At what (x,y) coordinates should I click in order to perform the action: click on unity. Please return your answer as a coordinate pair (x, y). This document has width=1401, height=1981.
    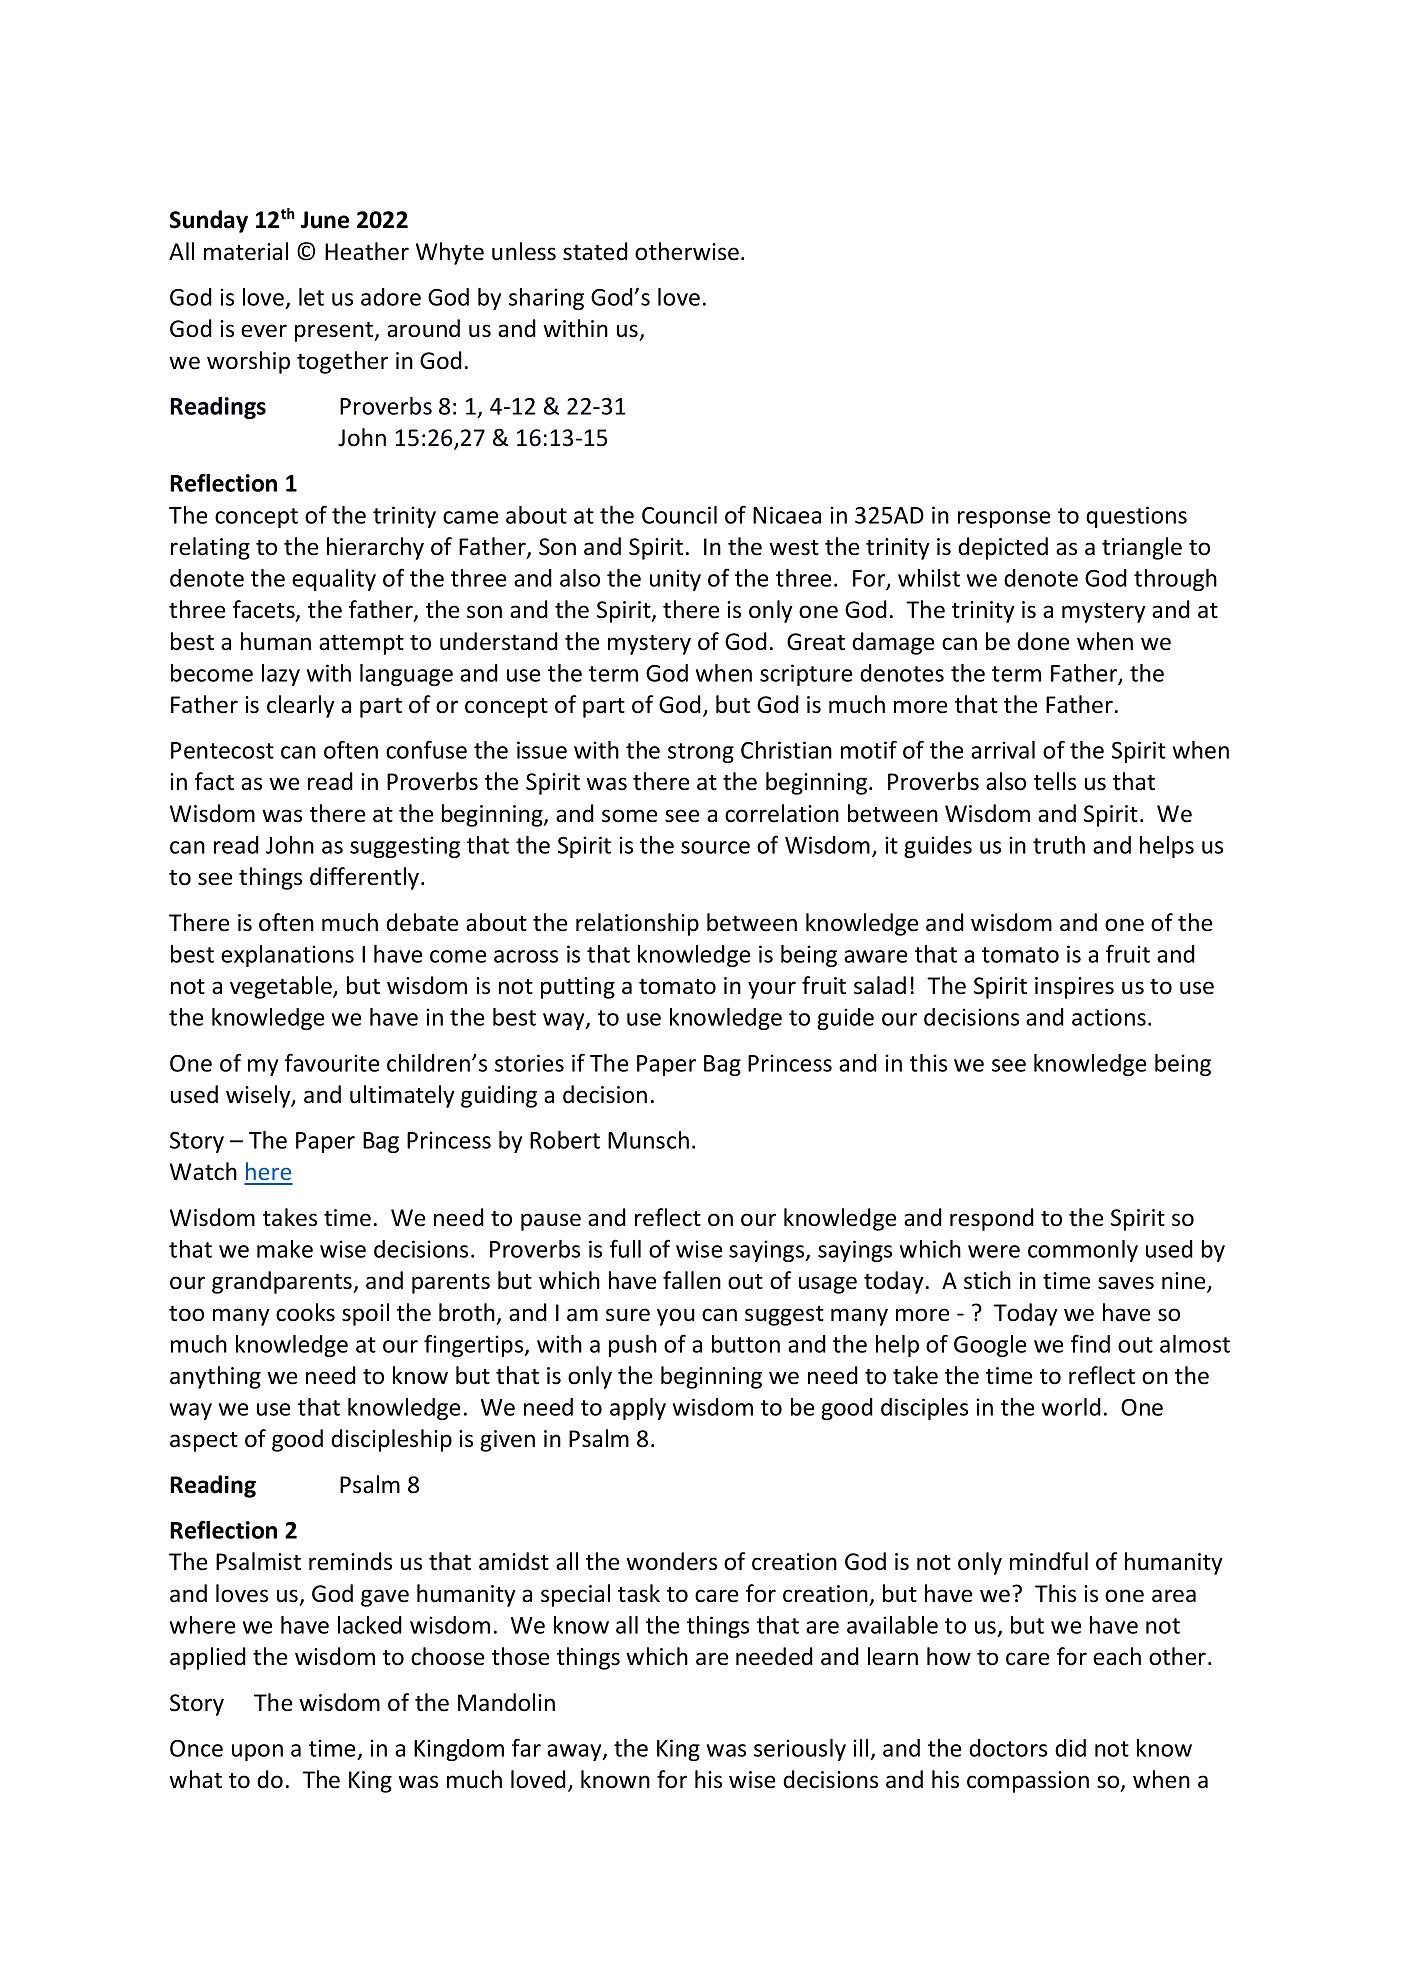
    Looking at the image, I should click on (675, 580).
